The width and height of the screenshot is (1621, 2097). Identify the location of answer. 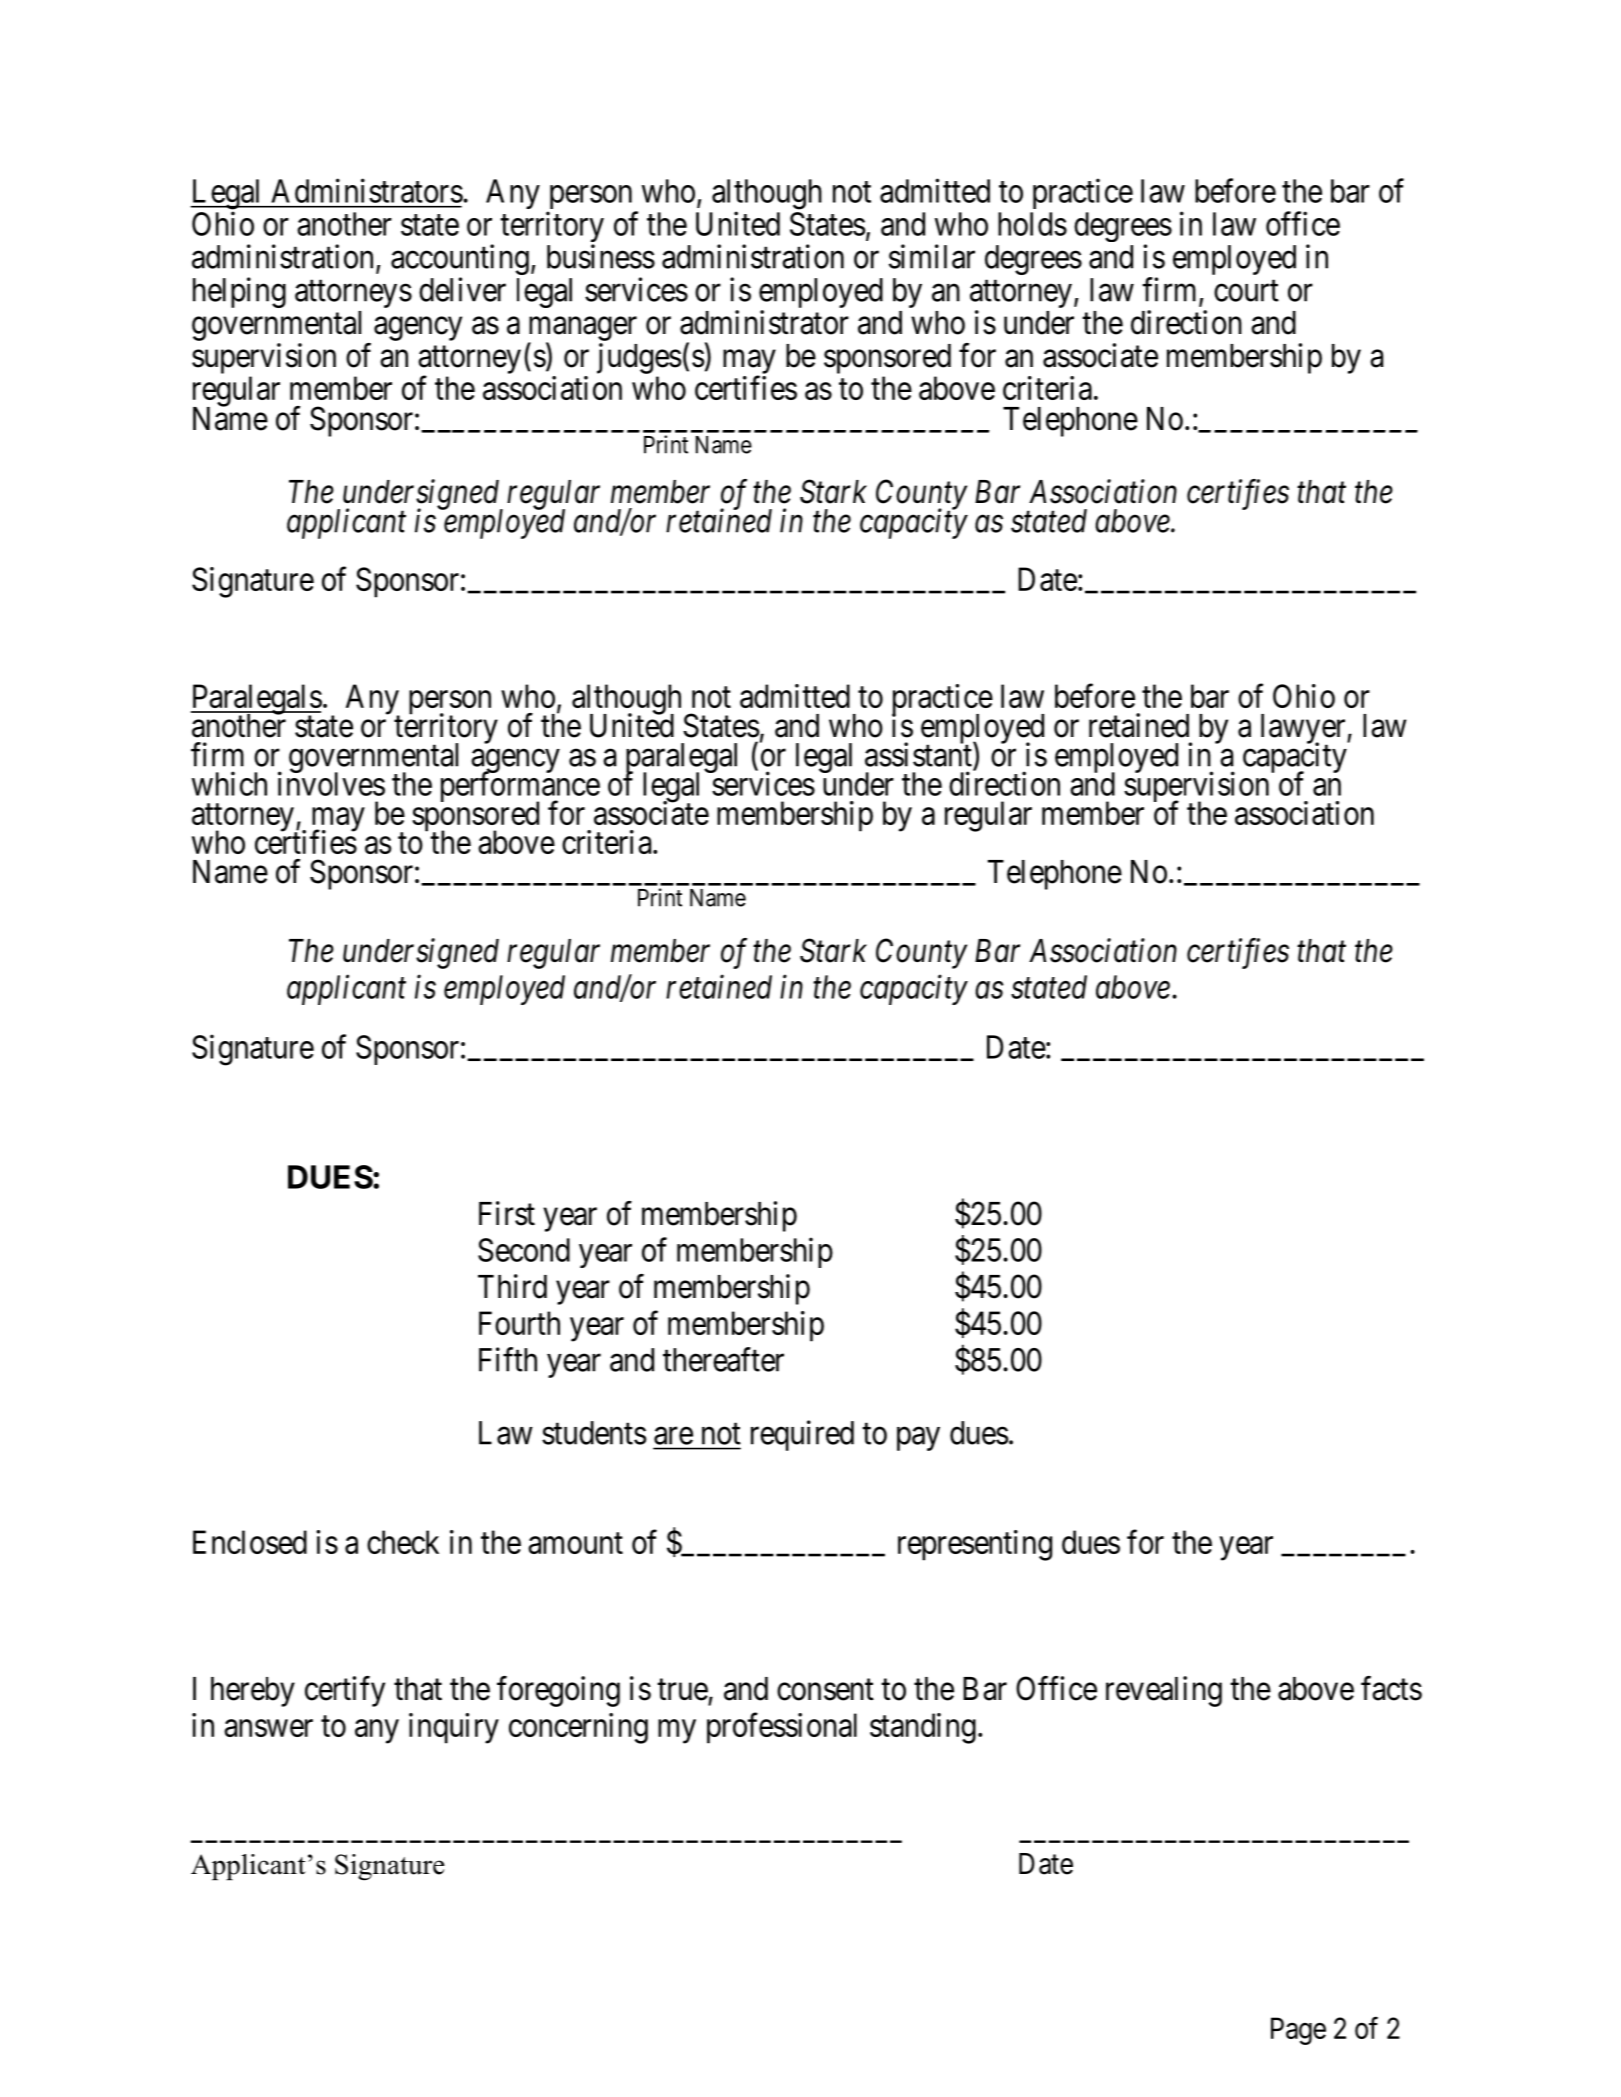
(268, 1728).
